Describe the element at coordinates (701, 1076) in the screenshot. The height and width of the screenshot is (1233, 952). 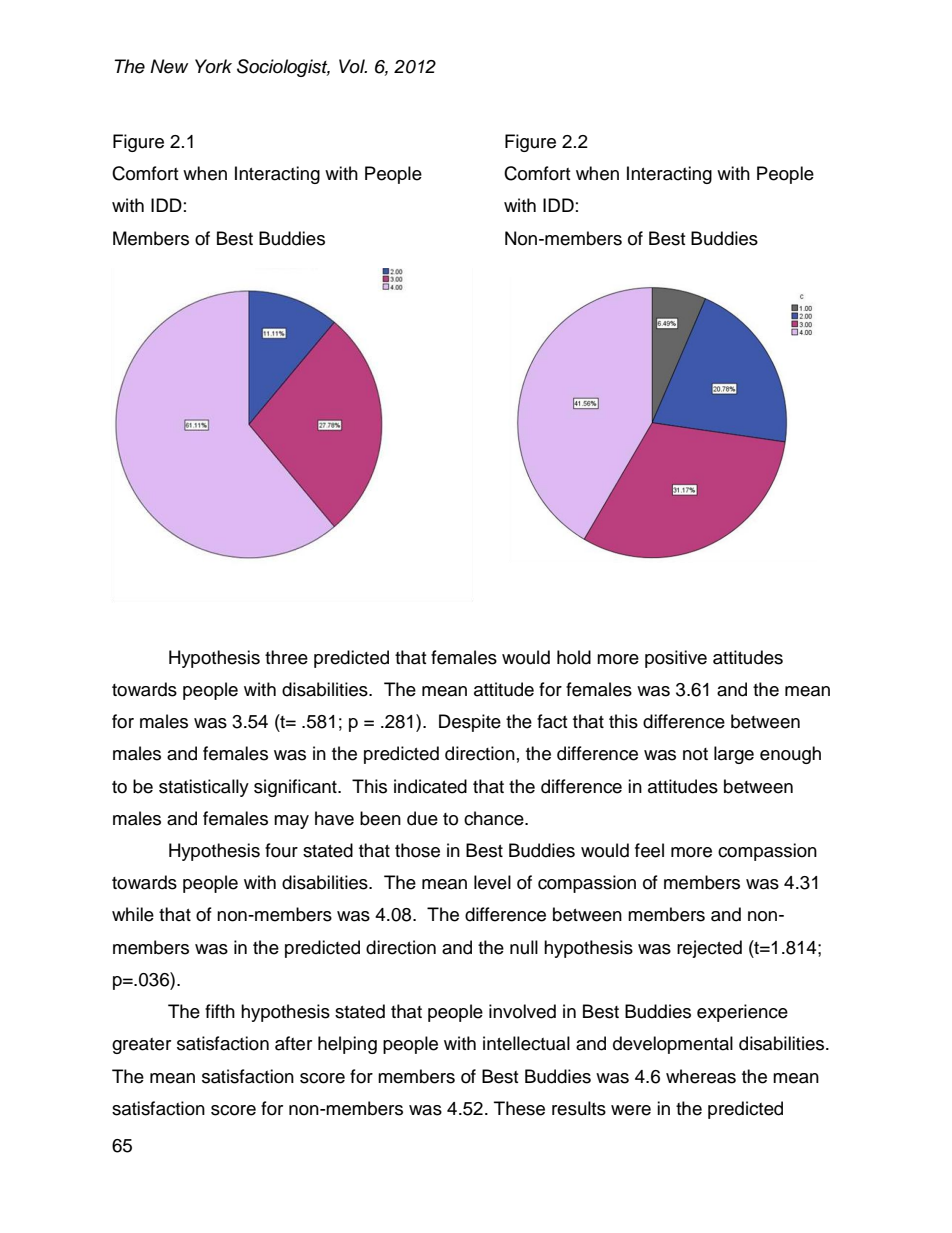
I see `whereas` at that location.
